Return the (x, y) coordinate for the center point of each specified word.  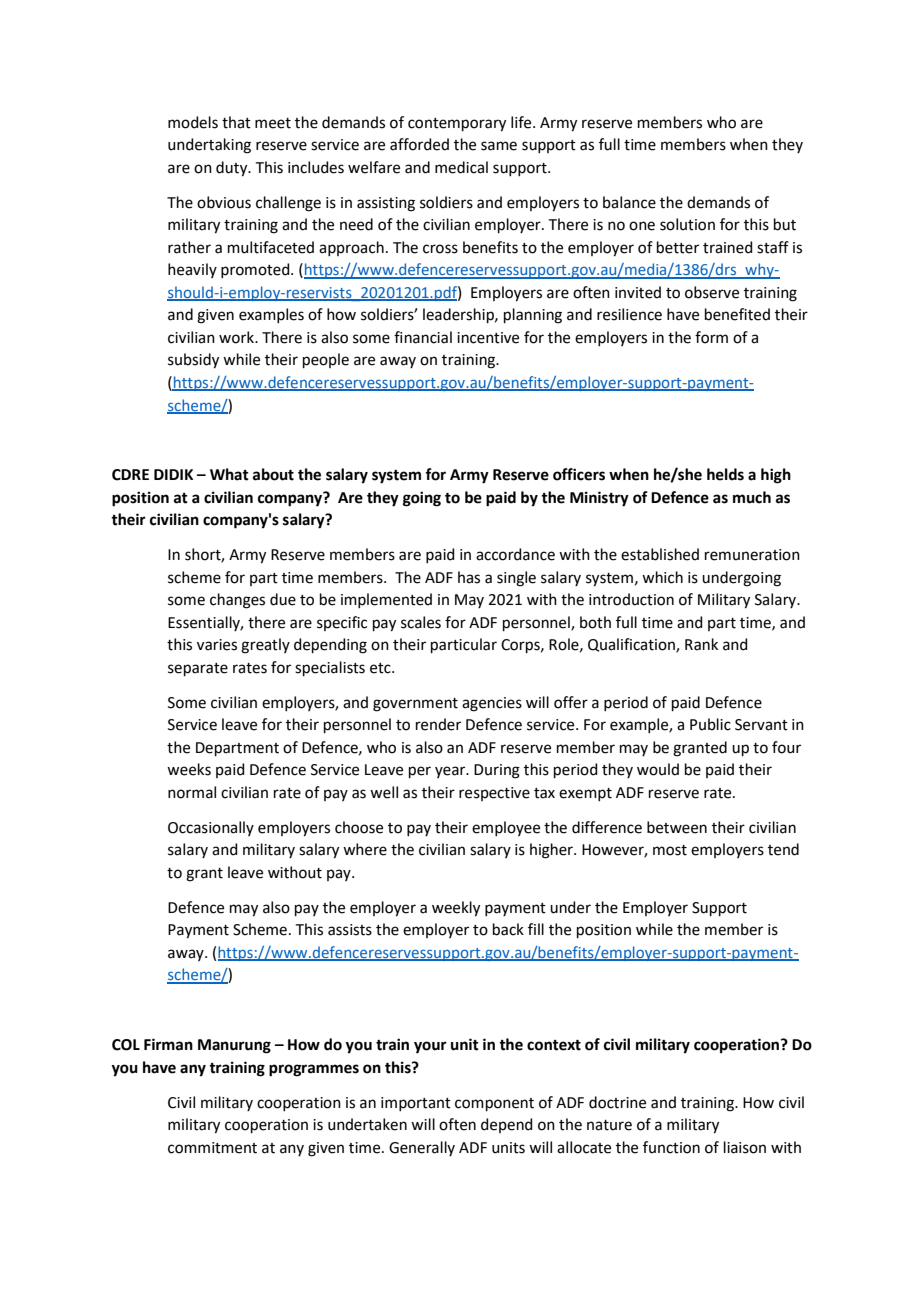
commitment (212, 1148)
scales (421, 622)
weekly (456, 909)
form (711, 337)
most (670, 850)
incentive (488, 338)
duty (233, 169)
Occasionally (211, 828)
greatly (265, 646)
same (499, 146)
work (238, 337)
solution (687, 224)
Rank (701, 644)
